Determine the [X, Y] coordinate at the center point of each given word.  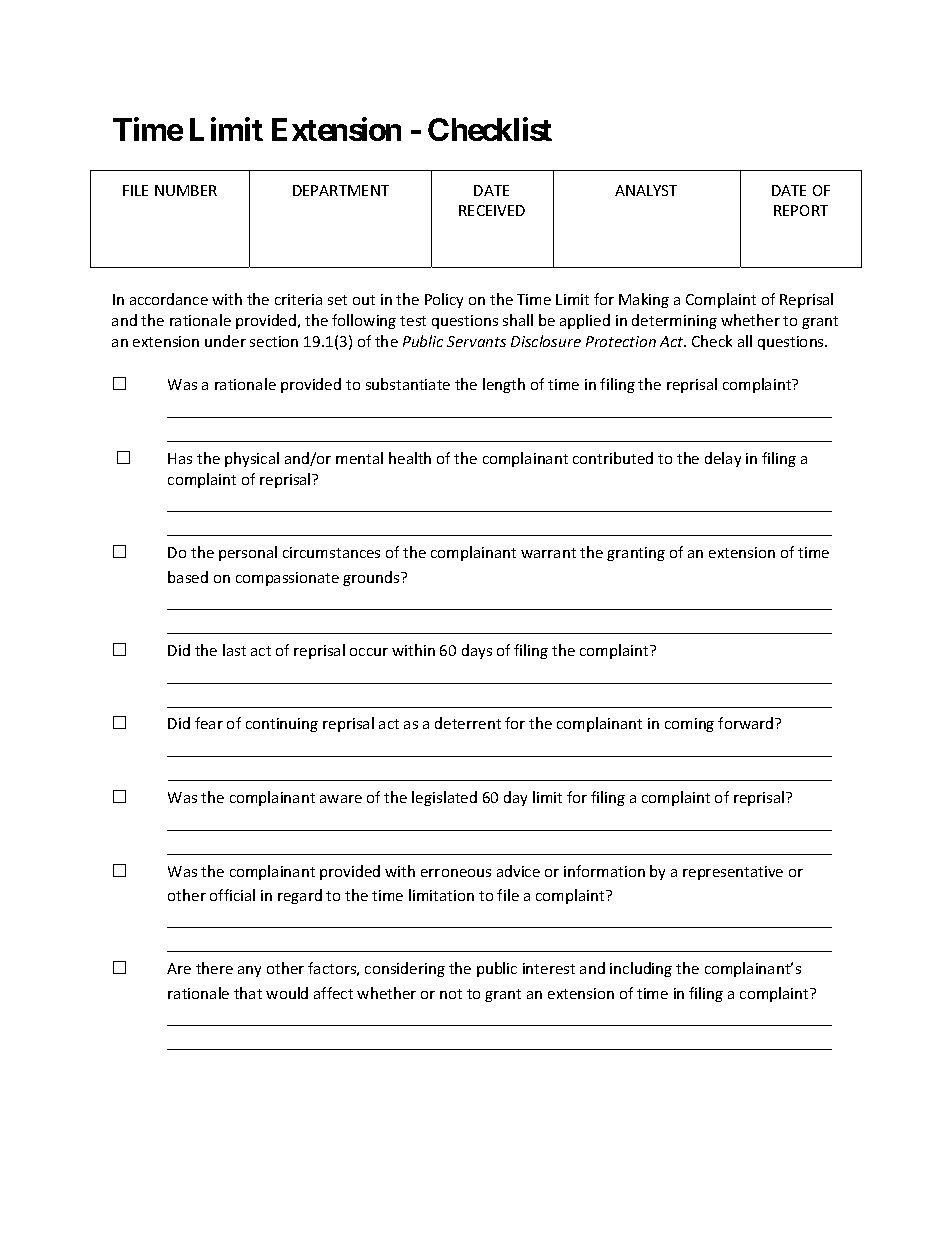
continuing [282, 725]
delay [723, 459]
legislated [444, 798]
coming [689, 725]
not [451, 994]
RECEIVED [492, 210]
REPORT [801, 210]
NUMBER [186, 190]
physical [252, 459]
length [504, 385]
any [249, 971]
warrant [548, 553]
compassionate [287, 579]
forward [747, 723]
